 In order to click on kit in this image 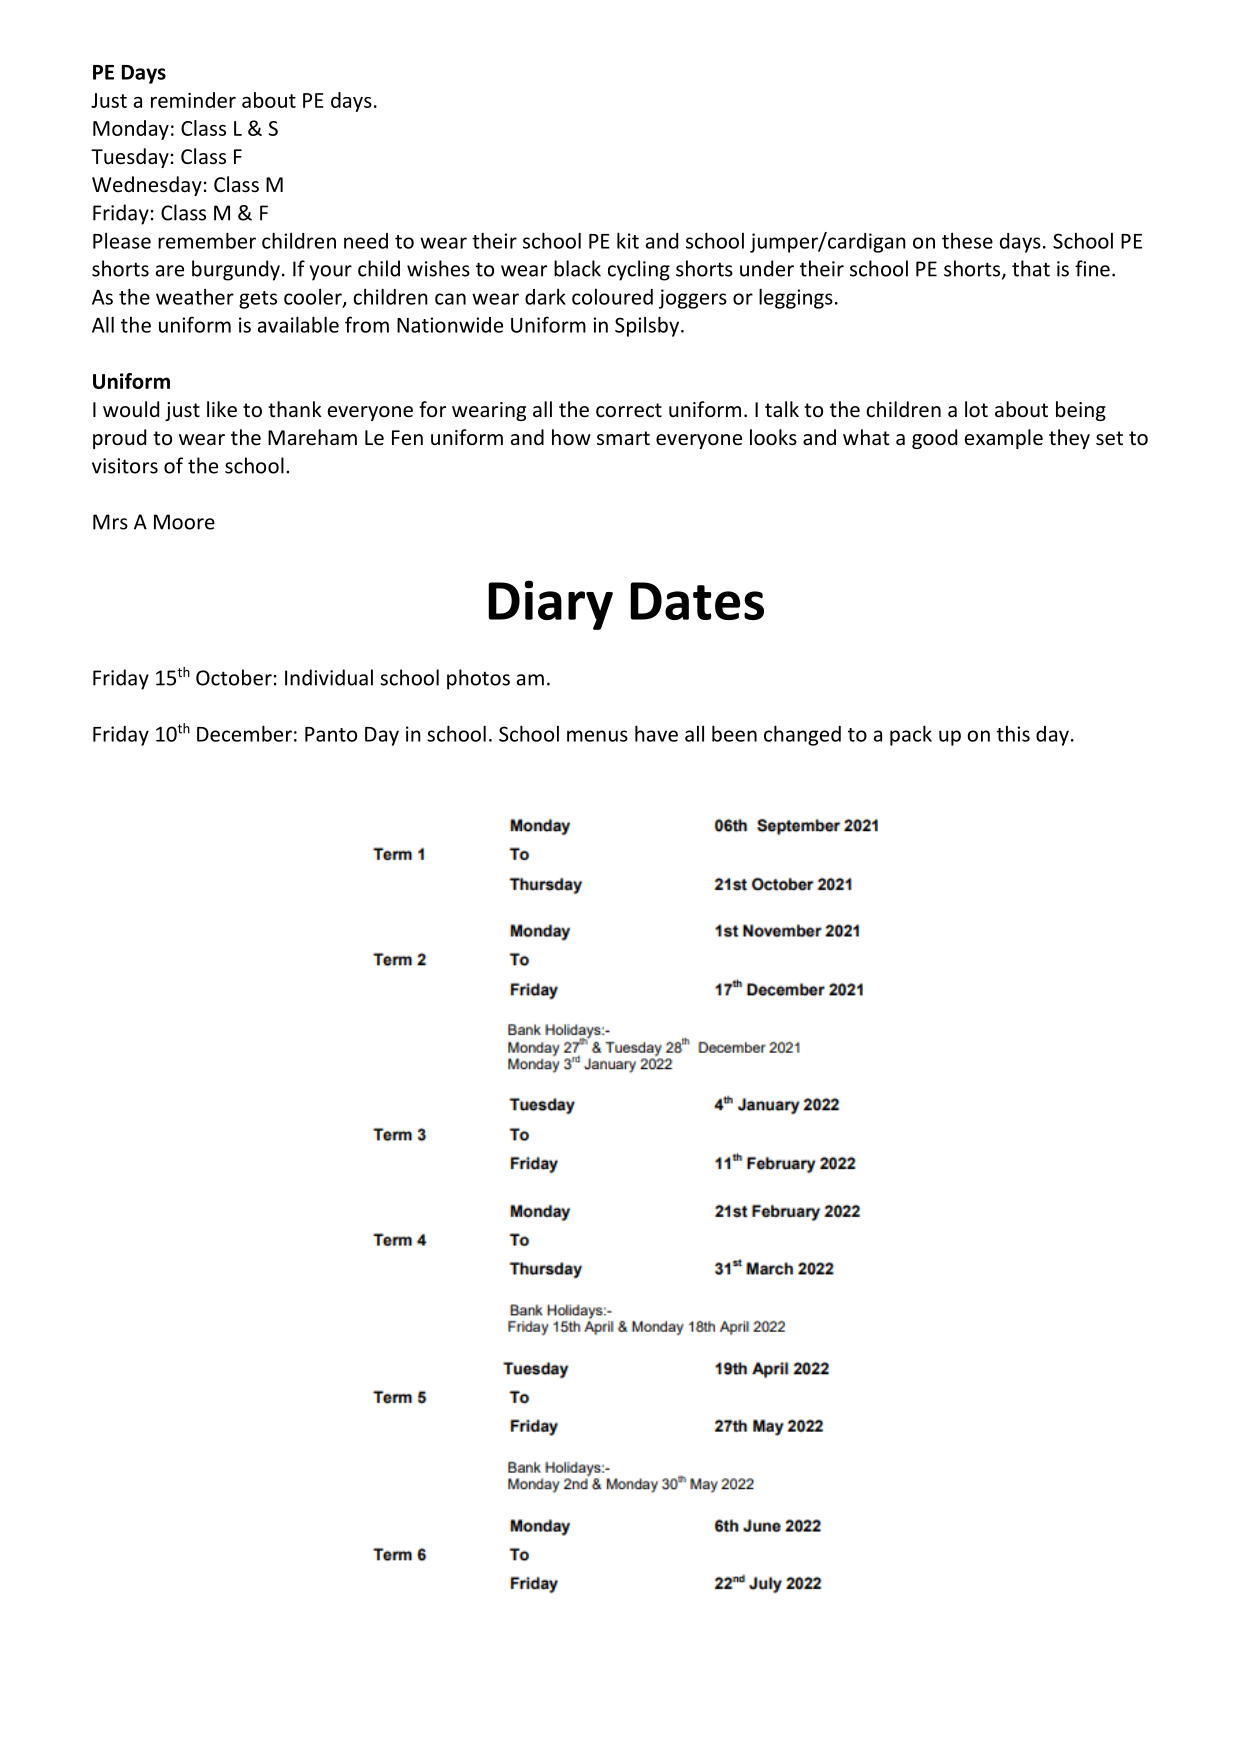, I will do `click(628, 240)`.
